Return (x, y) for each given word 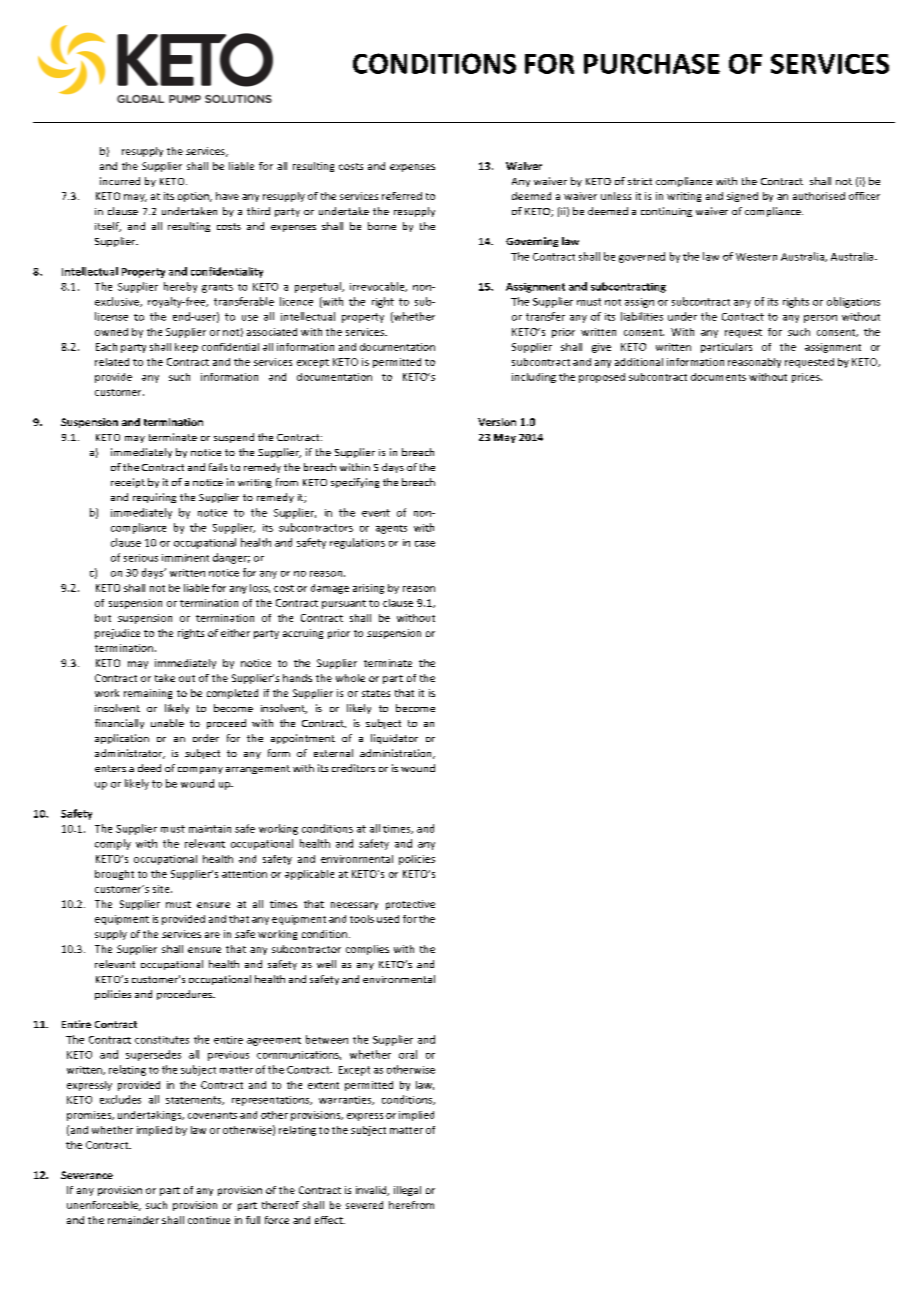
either (235, 633)
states (376, 693)
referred (402, 196)
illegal (407, 1191)
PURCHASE (652, 64)
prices (807, 378)
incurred (120, 181)
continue (209, 1220)
